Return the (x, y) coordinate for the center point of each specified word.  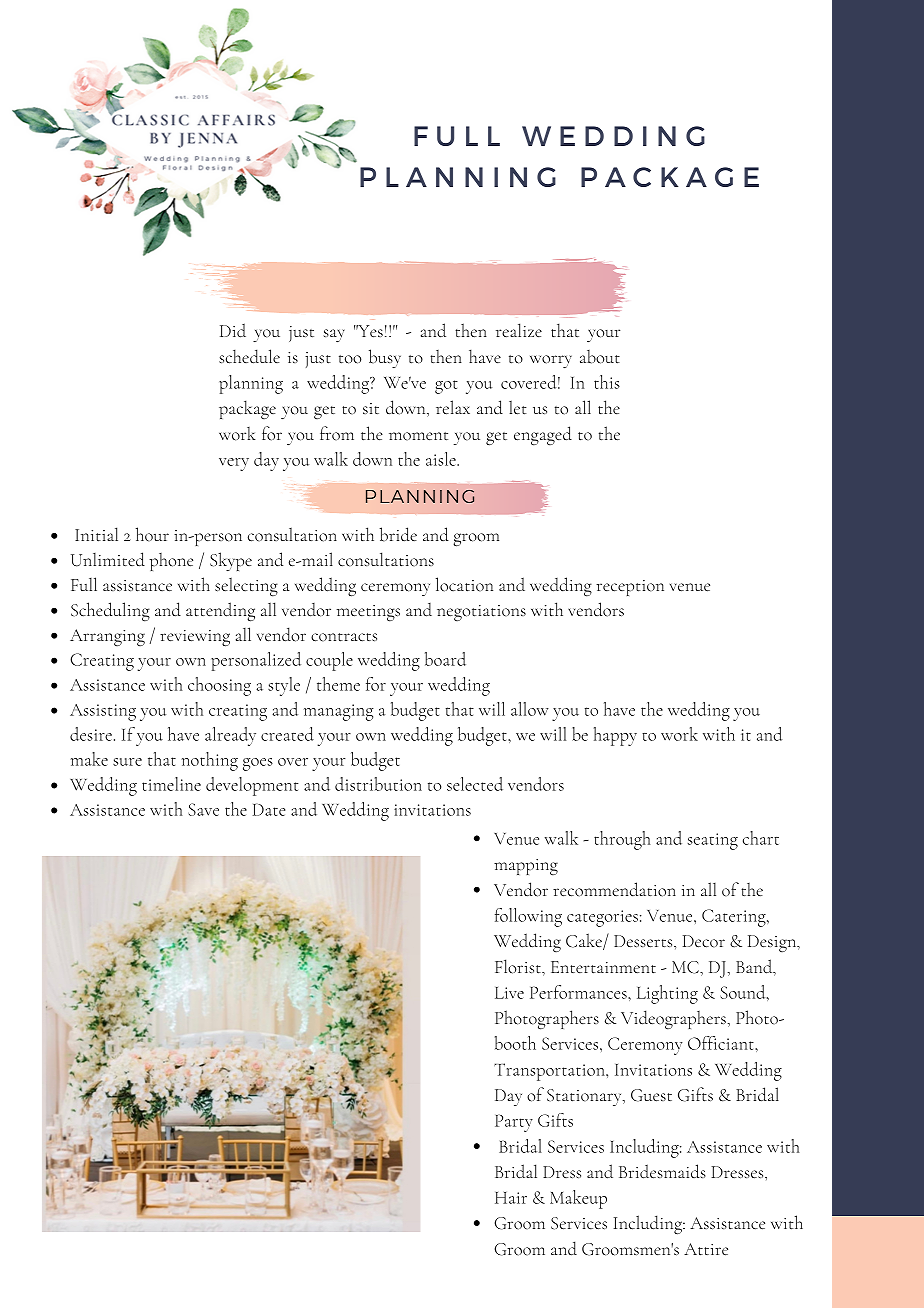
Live (509, 993)
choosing (219, 686)
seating (713, 841)
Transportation (550, 1072)
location (464, 584)
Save (203, 809)
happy (615, 736)
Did (233, 330)
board (445, 659)
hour (152, 534)
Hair (511, 1198)
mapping (526, 867)
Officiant (722, 1043)
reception (630, 588)
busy (385, 359)
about (600, 356)
